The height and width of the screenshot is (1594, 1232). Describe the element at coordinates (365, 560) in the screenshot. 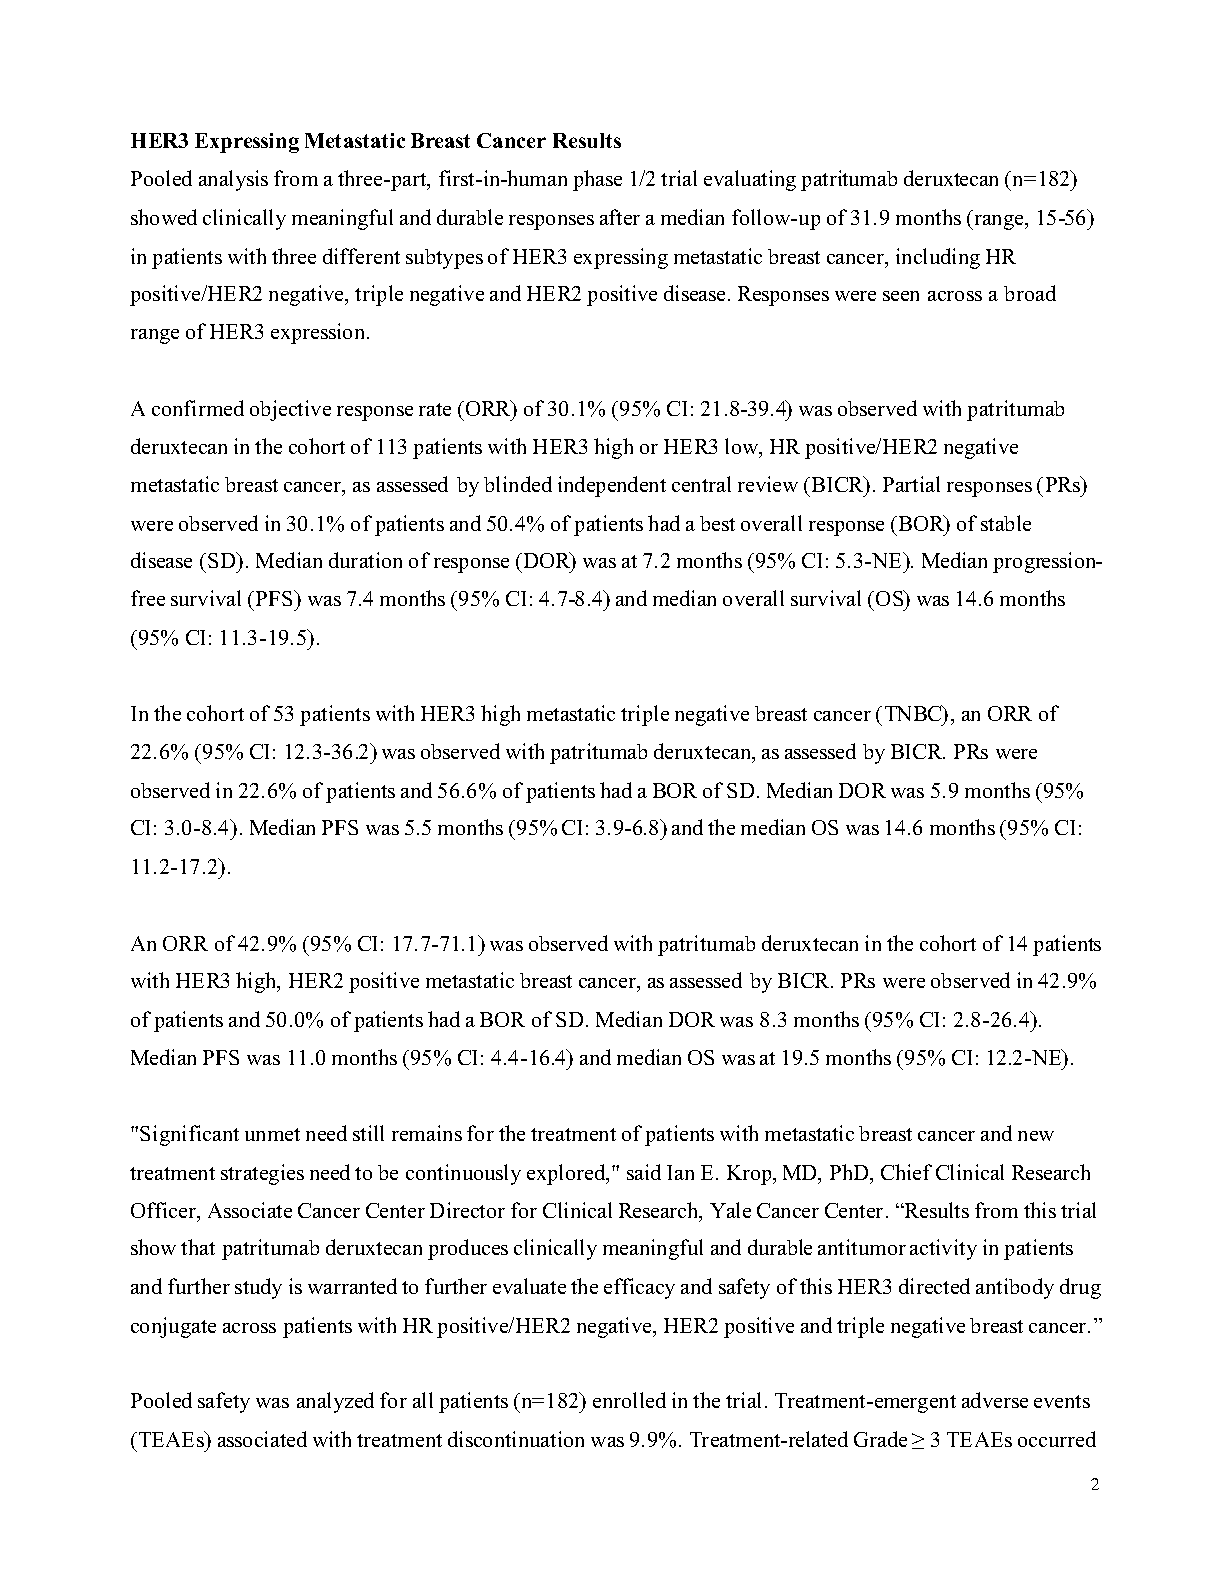

I see `duration` at that location.
